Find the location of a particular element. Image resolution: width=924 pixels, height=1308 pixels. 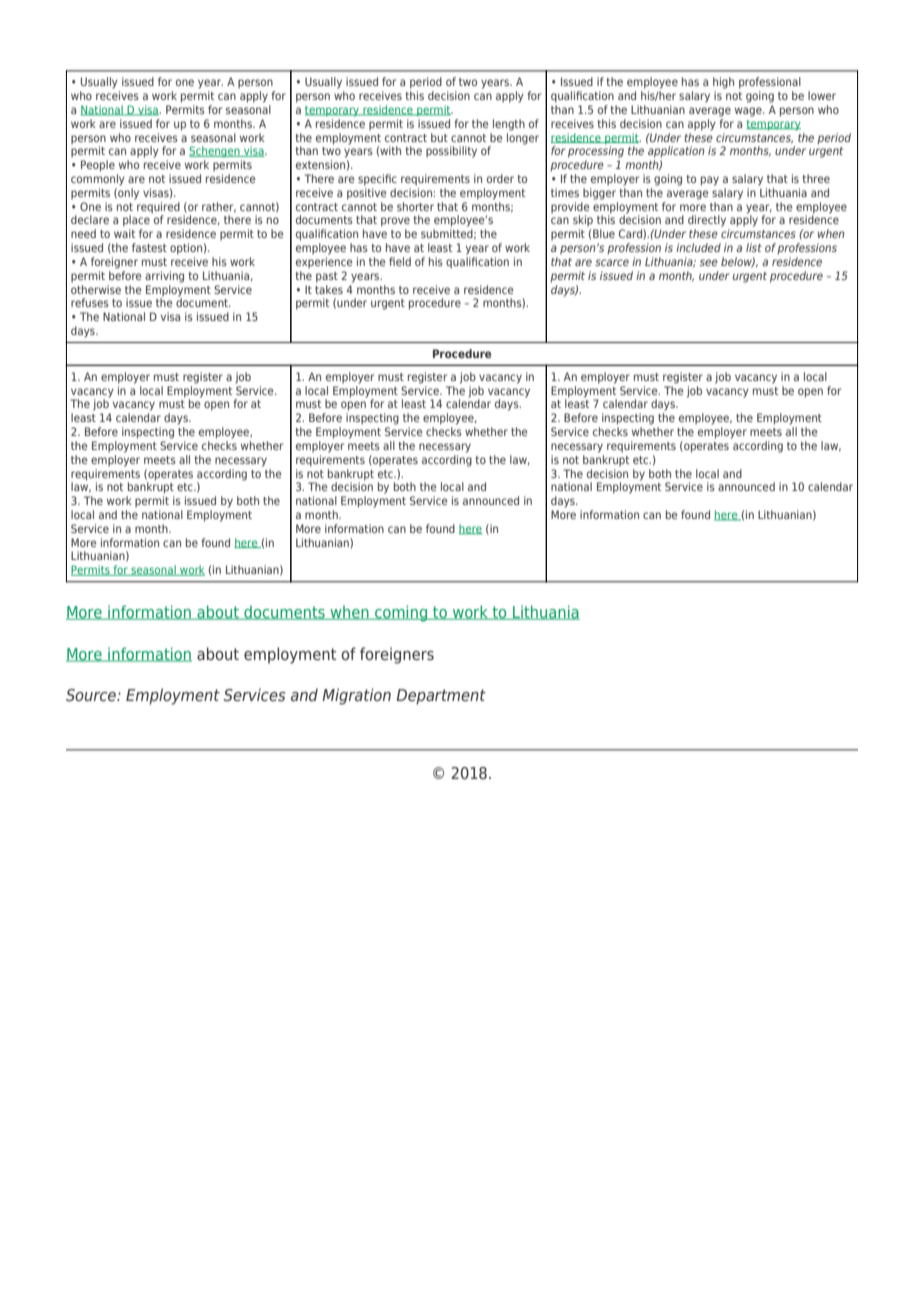

see is located at coordinates (709, 262).
